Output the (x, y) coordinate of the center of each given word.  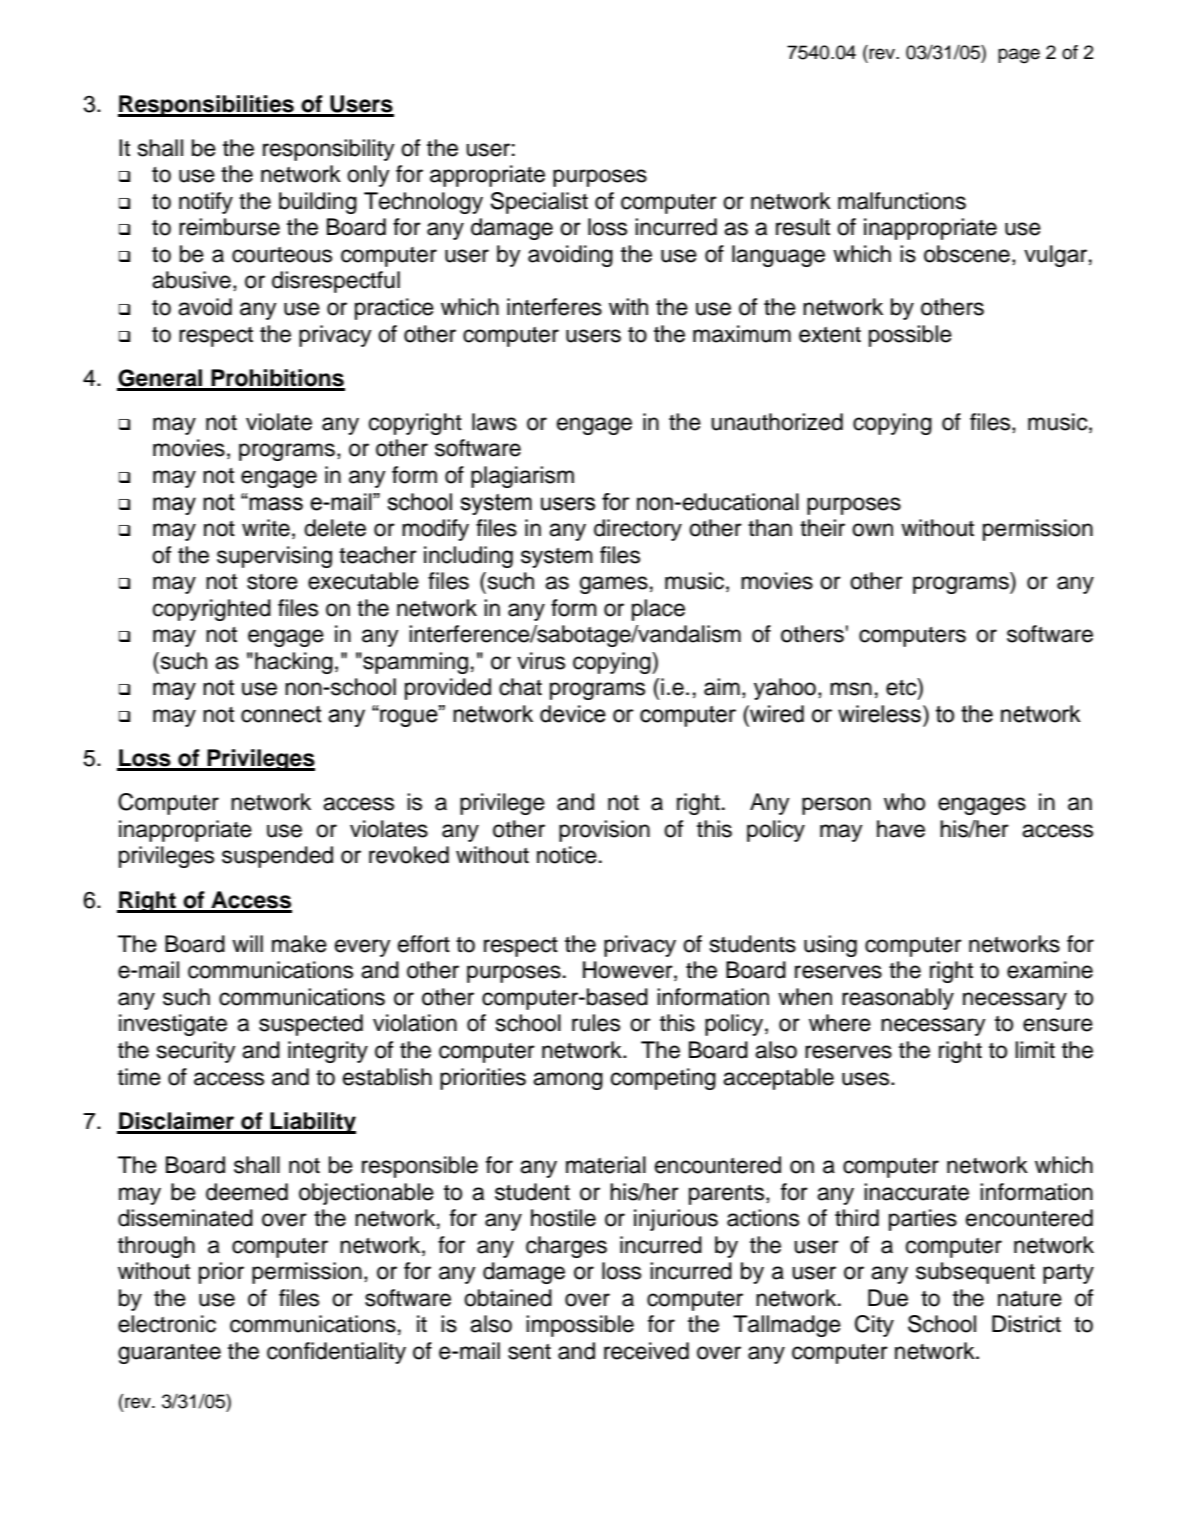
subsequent (975, 1273)
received (646, 1351)
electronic (167, 1324)
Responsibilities (207, 106)
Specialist (539, 203)
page (1019, 56)
